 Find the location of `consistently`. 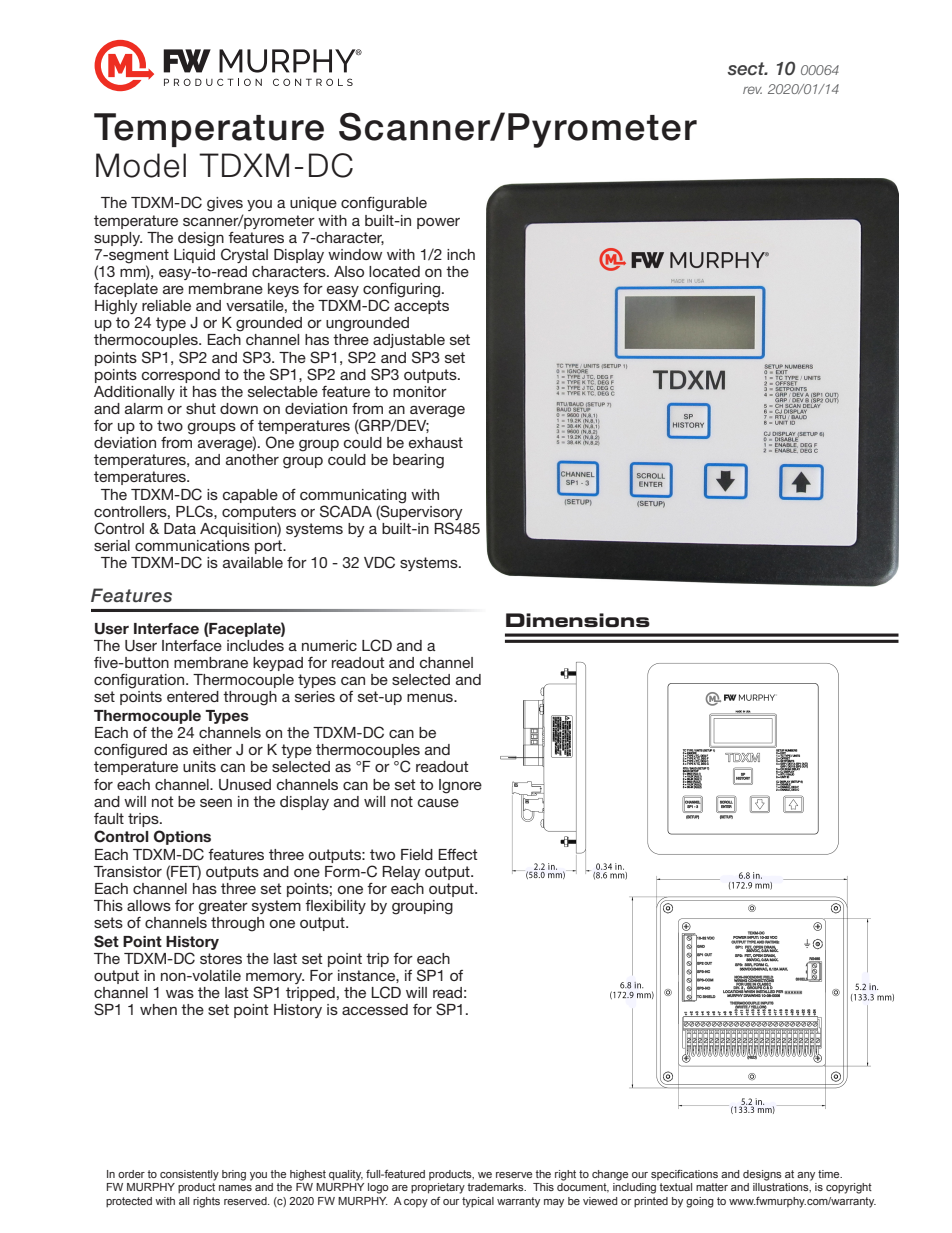

consistently is located at coordinates (189, 1175).
